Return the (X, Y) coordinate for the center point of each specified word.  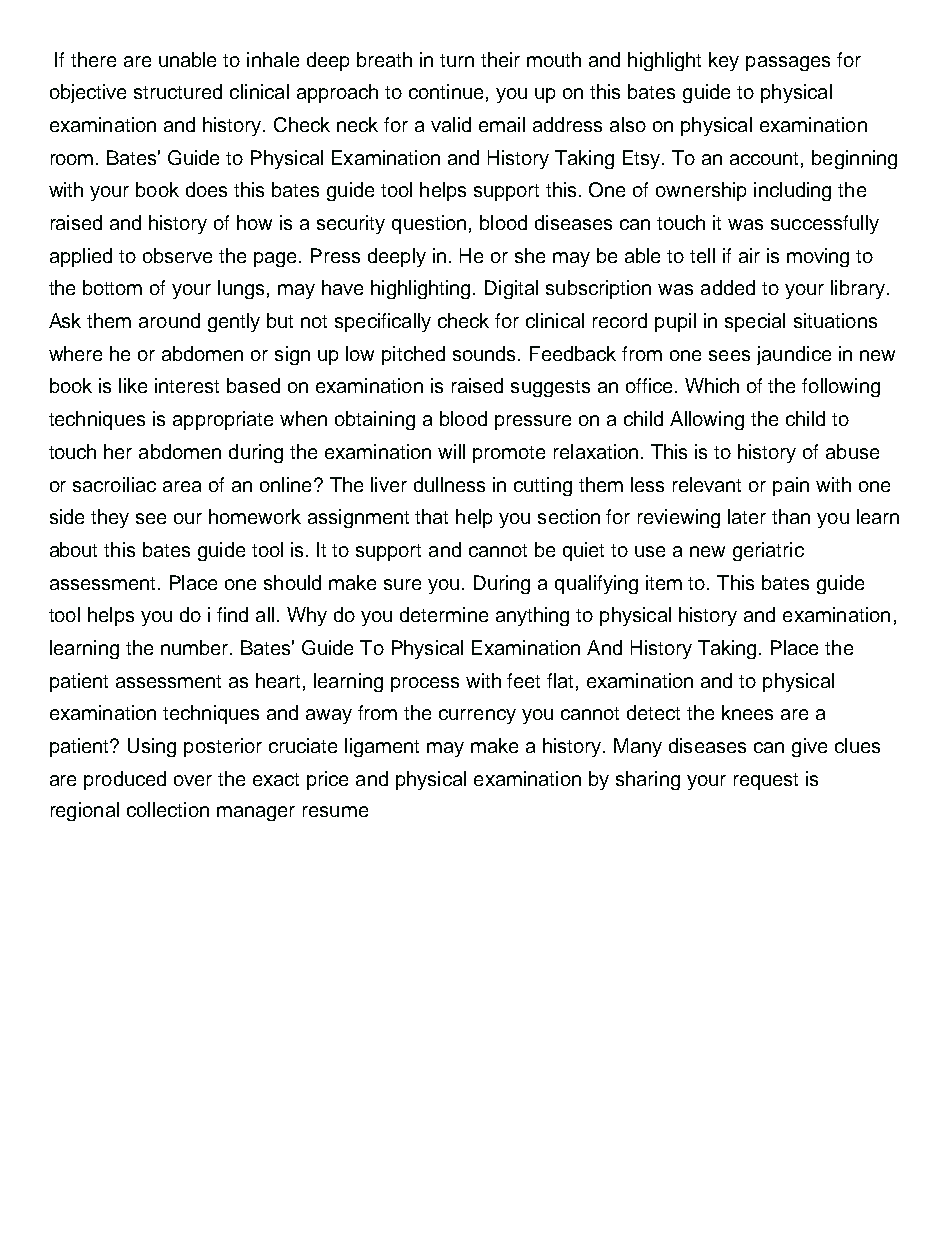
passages (788, 63)
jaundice (794, 355)
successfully (825, 224)
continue (446, 91)
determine (444, 614)
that (431, 516)
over (193, 780)
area (182, 486)
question (429, 224)
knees (747, 712)
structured (178, 91)
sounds (486, 353)
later (747, 516)
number (196, 647)
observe (177, 255)
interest (187, 385)
